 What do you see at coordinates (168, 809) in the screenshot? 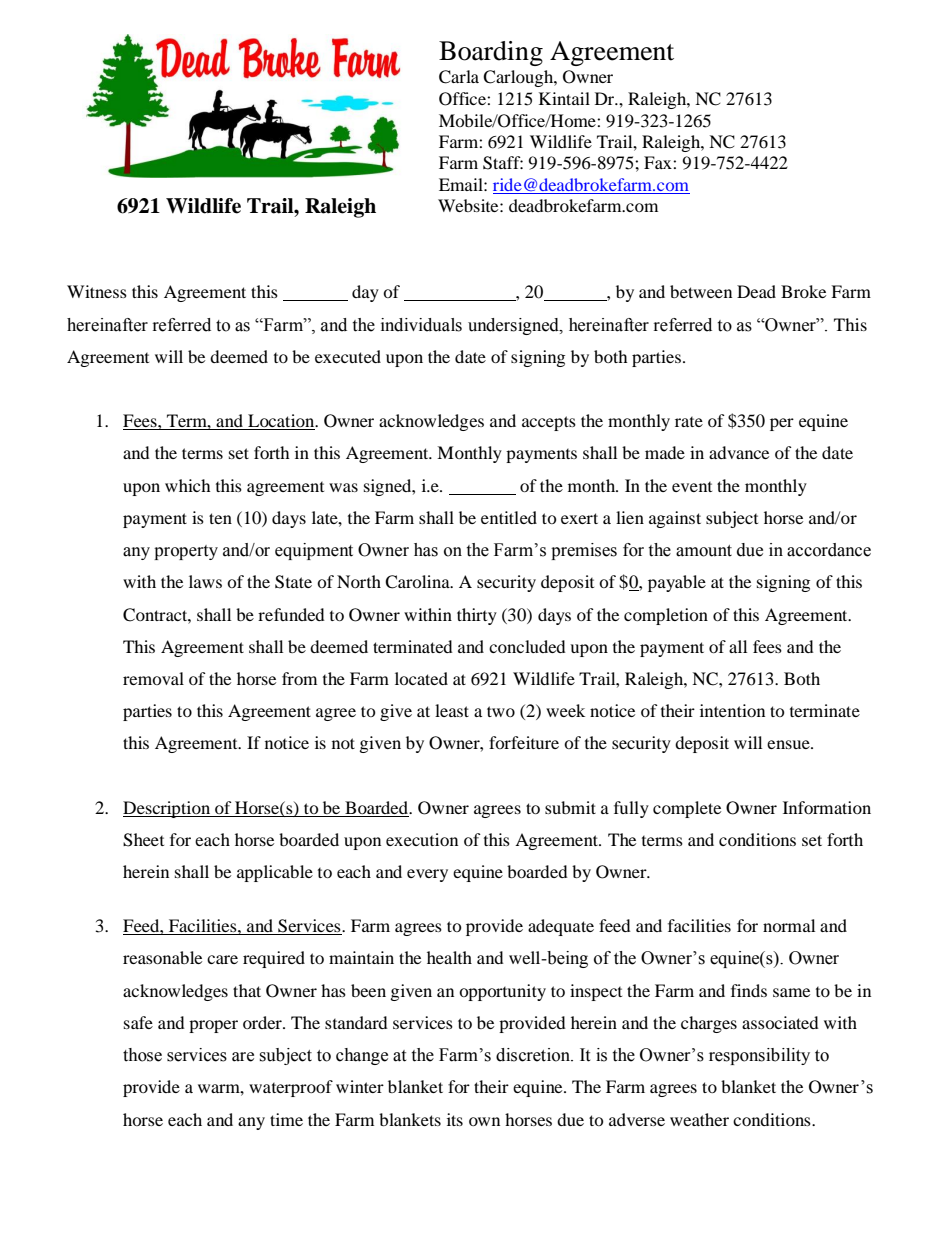
I see `Description` at bounding box center [168, 809].
